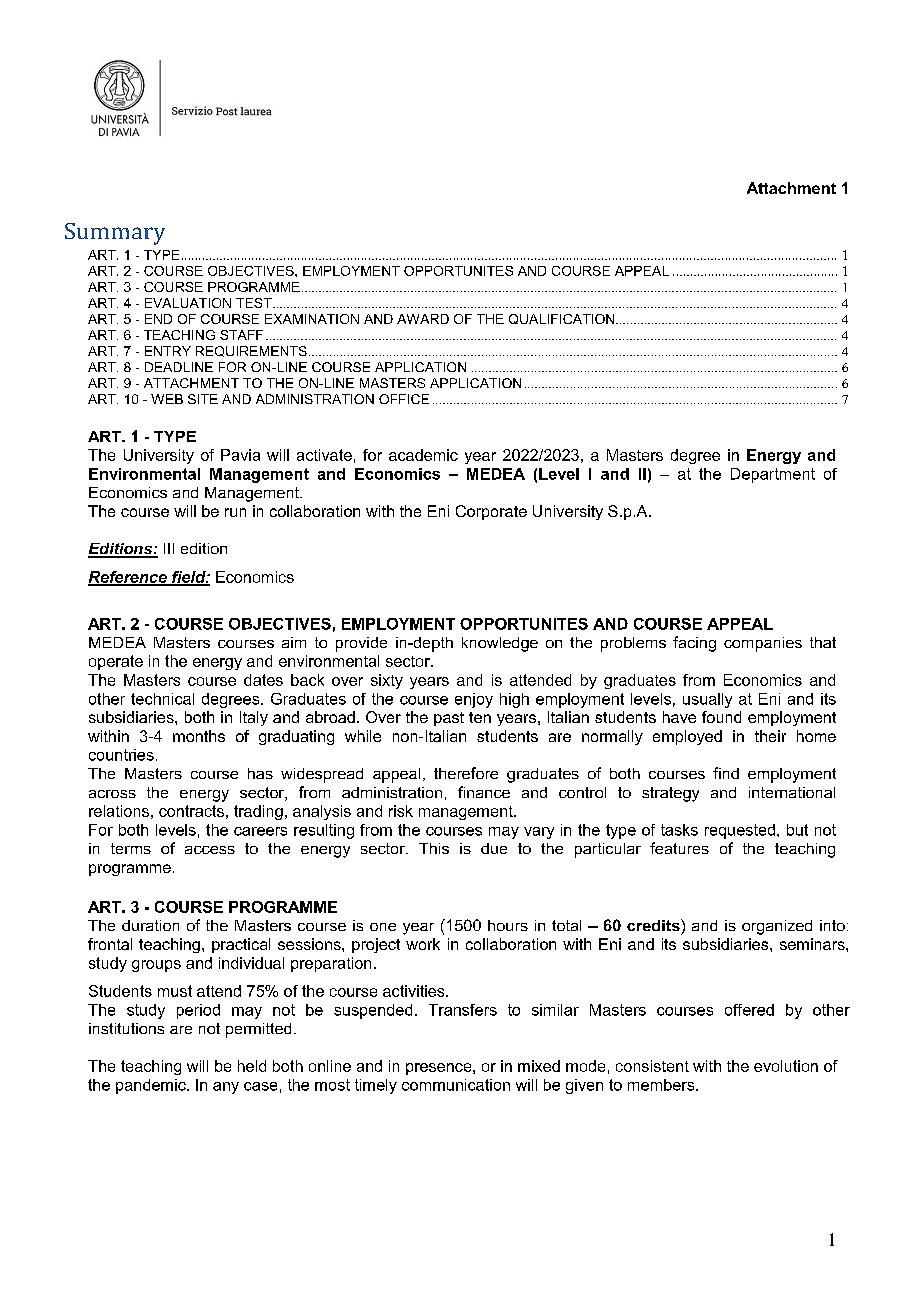 This screenshot has width=924, height=1307. I want to click on AWARD, so click(423, 319).
